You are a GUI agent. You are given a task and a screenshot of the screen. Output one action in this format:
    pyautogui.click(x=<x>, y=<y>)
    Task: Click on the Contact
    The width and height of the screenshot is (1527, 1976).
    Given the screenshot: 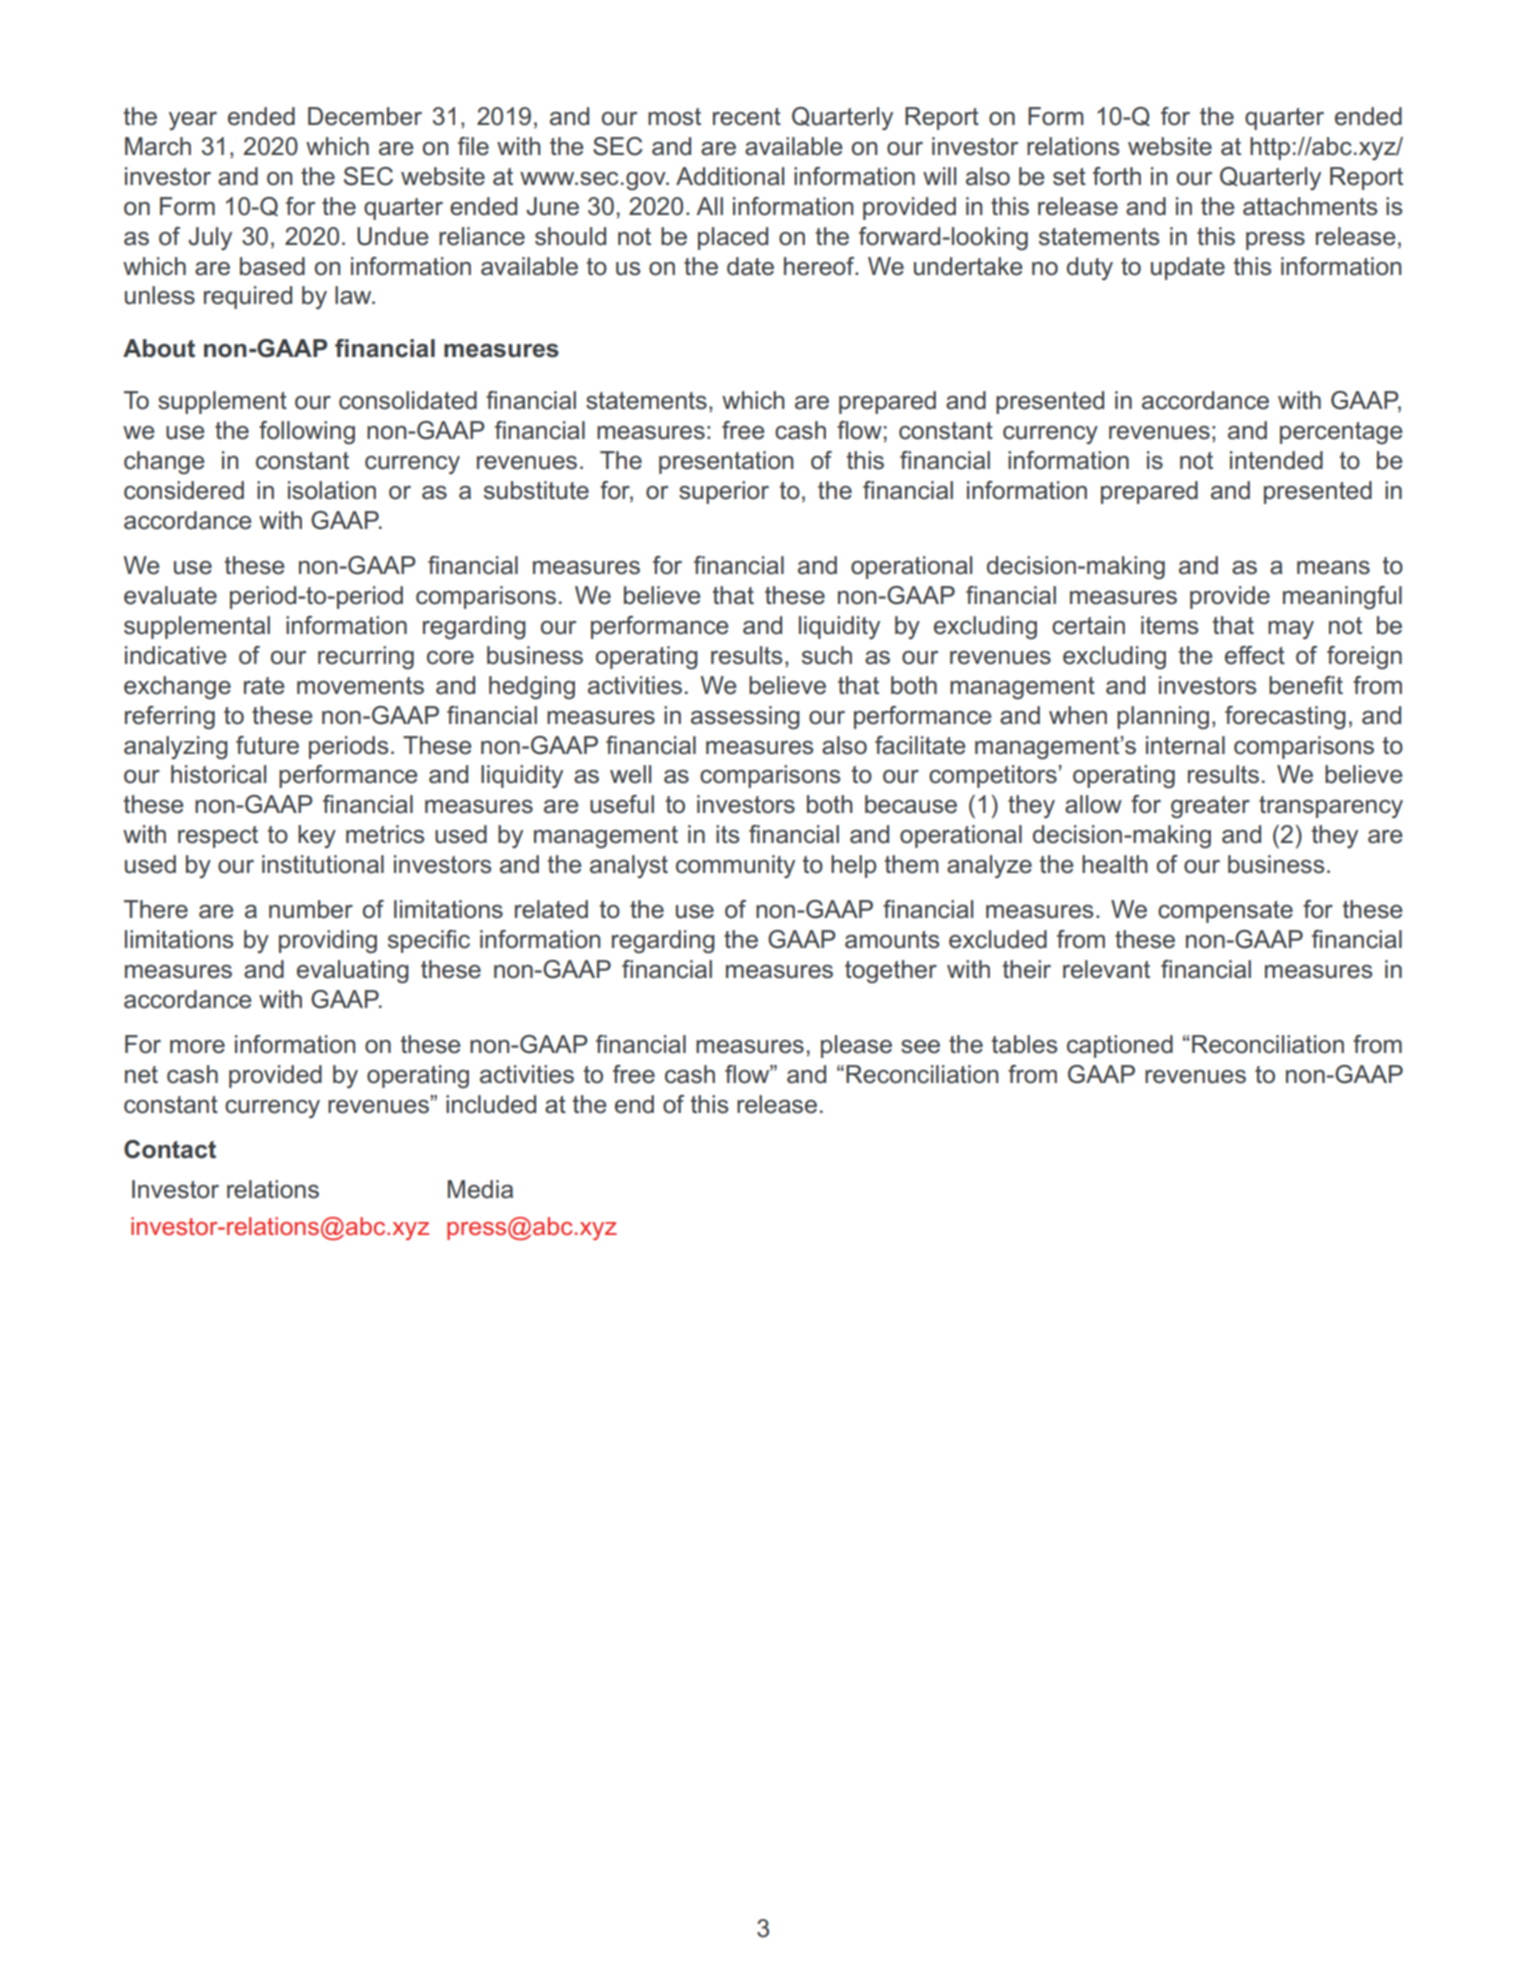 What is the action you would take?
    pyautogui.click(x=170, y=1149)
